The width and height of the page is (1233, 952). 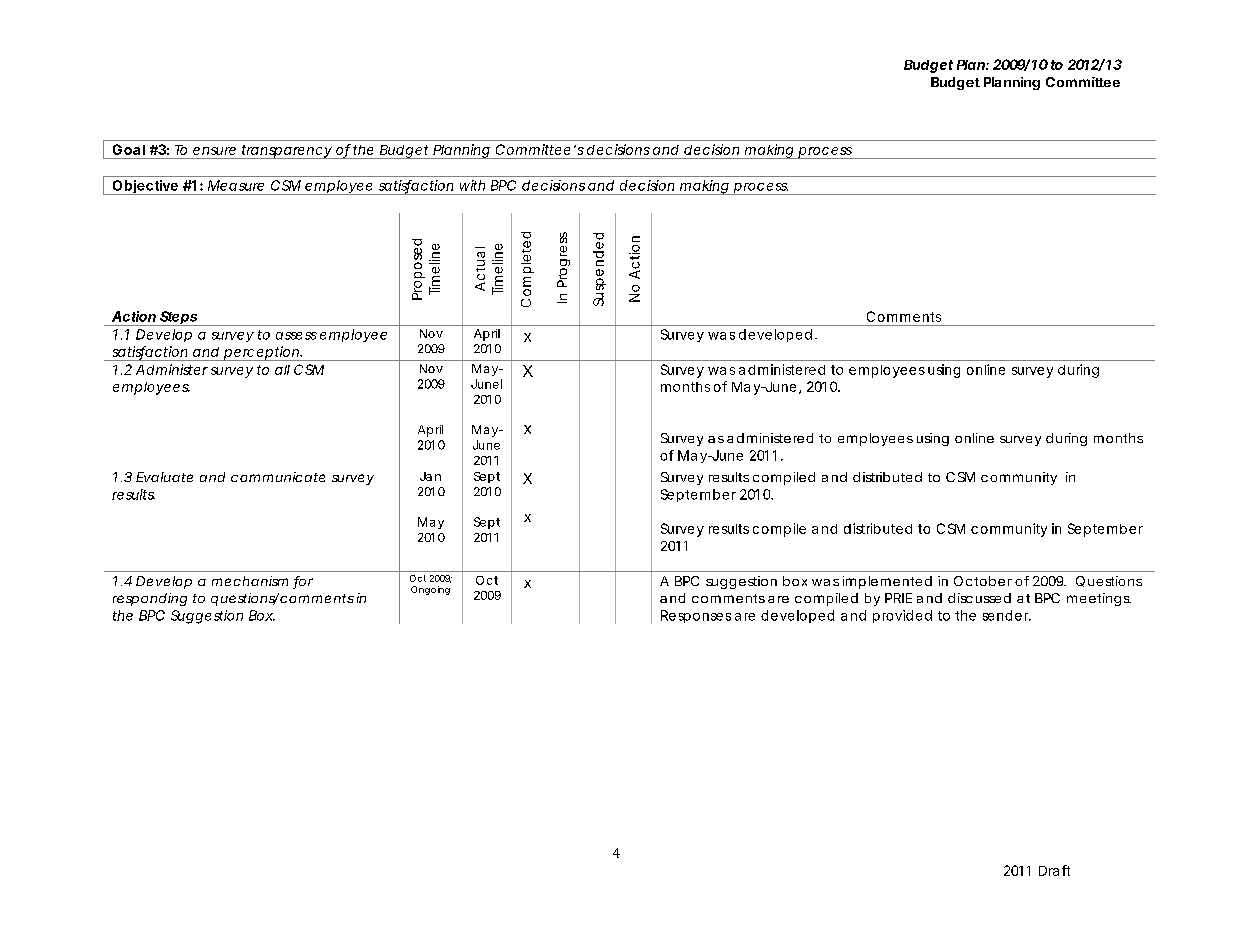 What do you see at coordinates (278, 477) in the page?
I see `communicate` at bounding box center [278, 477].
